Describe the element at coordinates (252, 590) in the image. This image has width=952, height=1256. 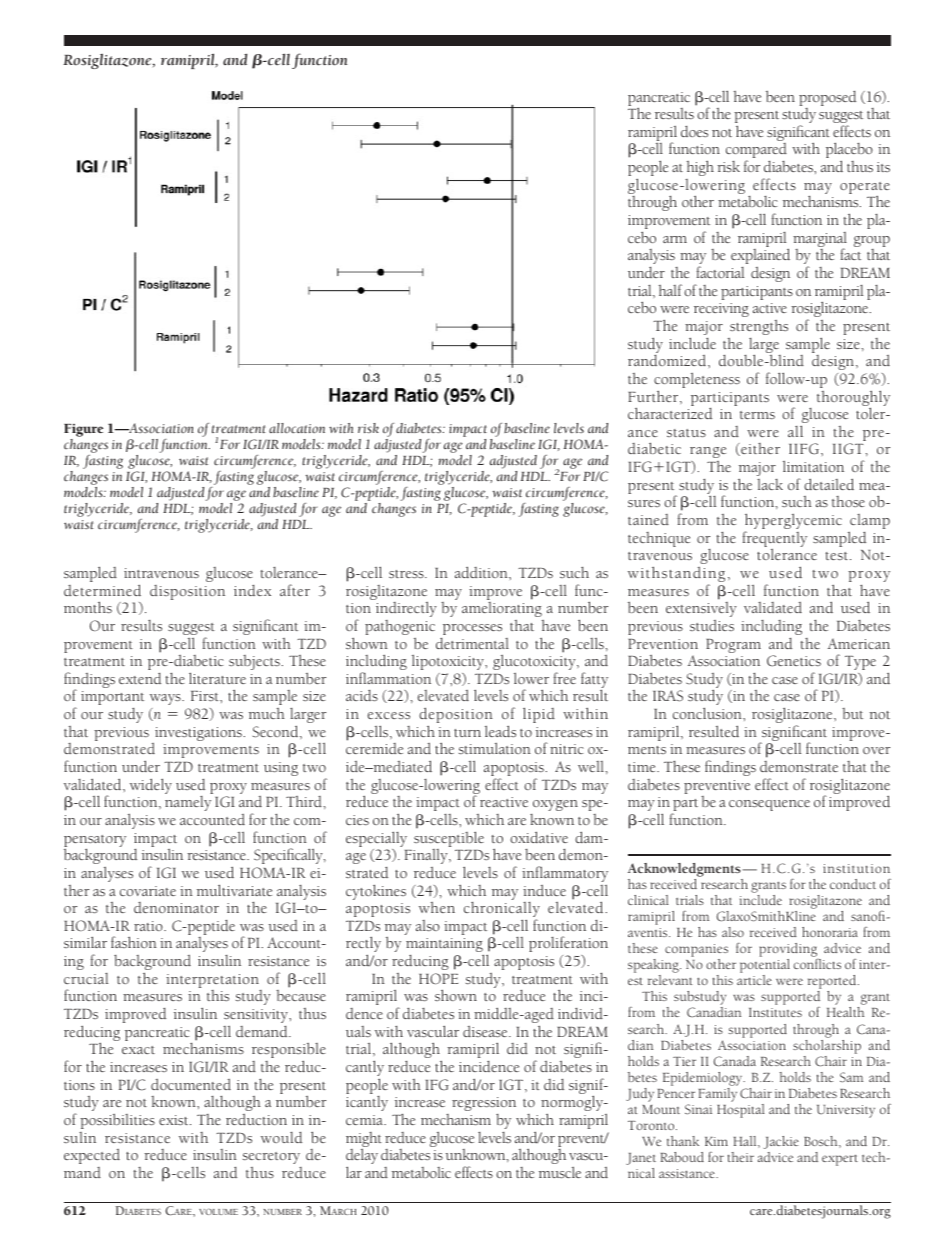
I see `index` at that location.
